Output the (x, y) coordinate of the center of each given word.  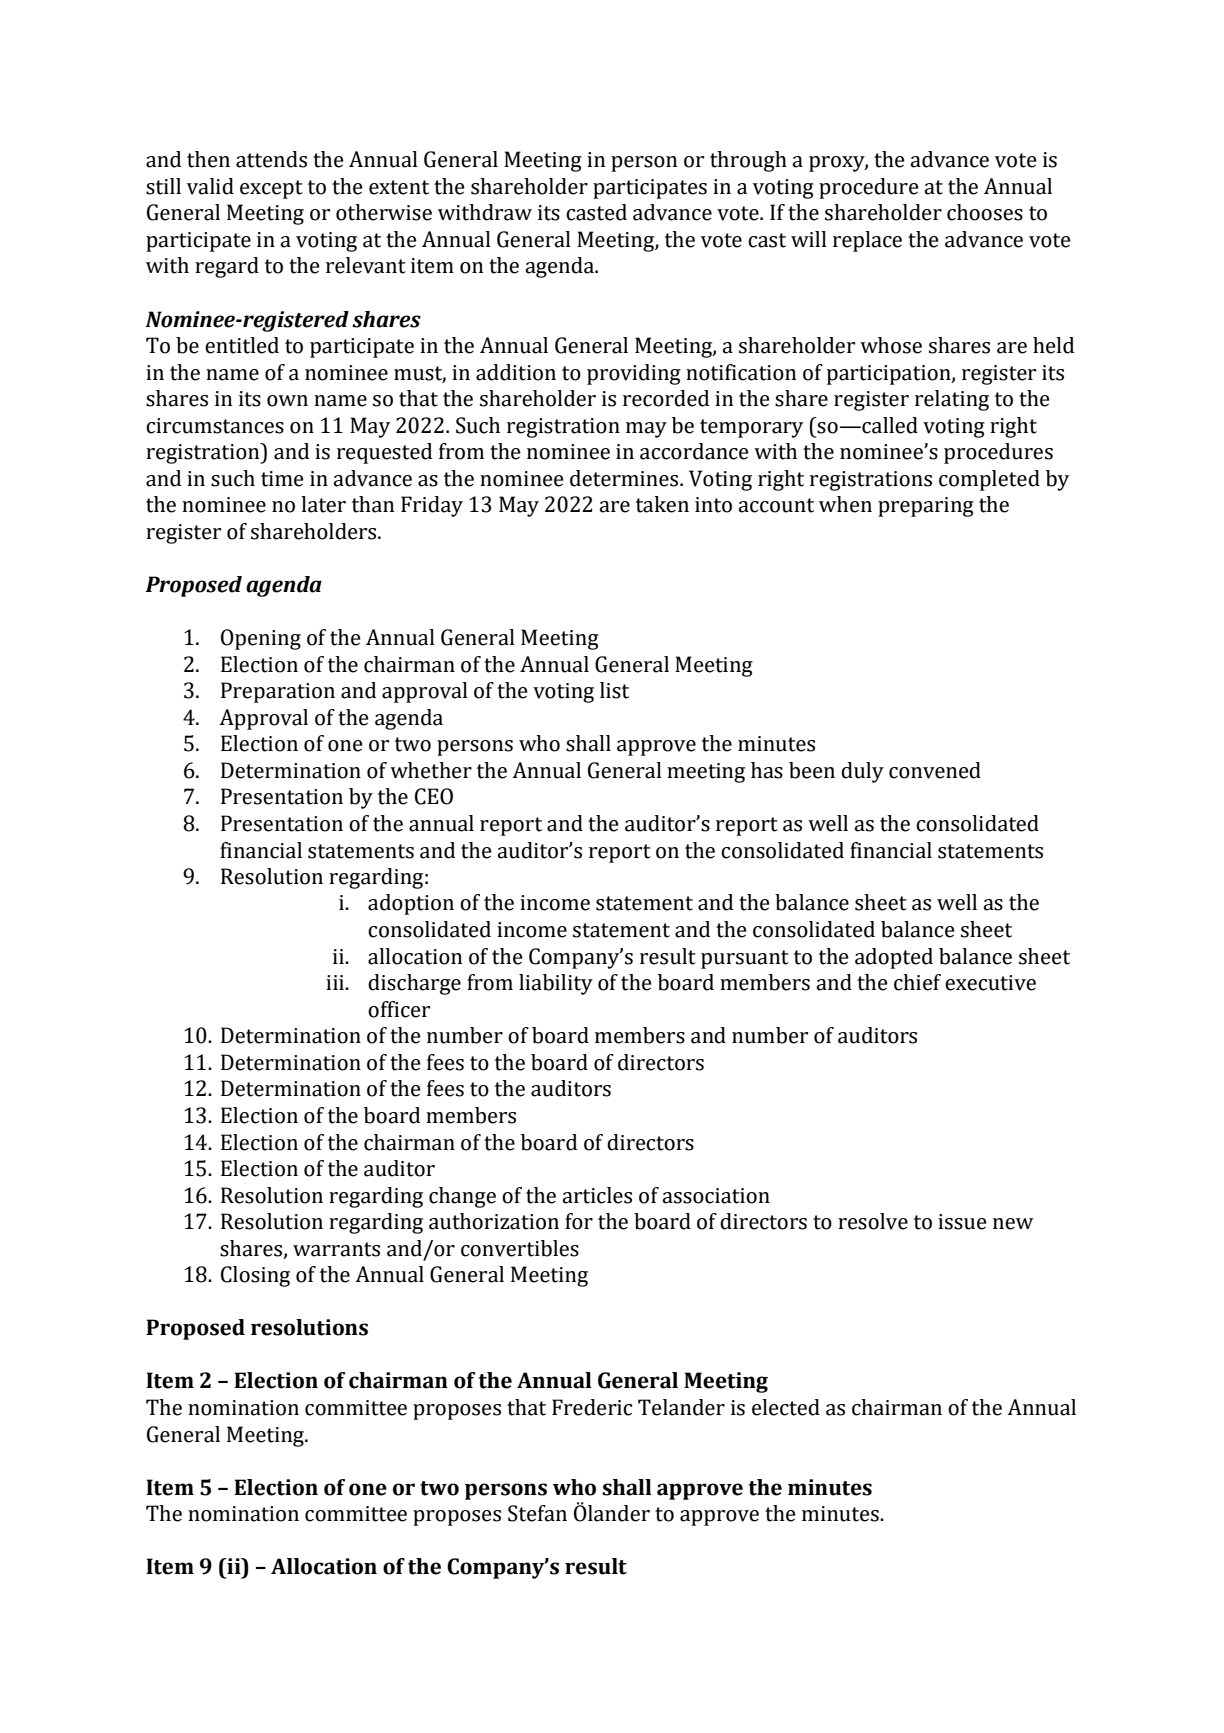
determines (625, 478)
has (767, 770)
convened (935, 770)
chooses (985, 212)
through (748, 161)
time (282, 479)
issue (962, 1222)
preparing (926, 507)
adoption (411, 904)
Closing (255, 1276)
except (271, 189)
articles (597, 1195)
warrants (336, 1249)
